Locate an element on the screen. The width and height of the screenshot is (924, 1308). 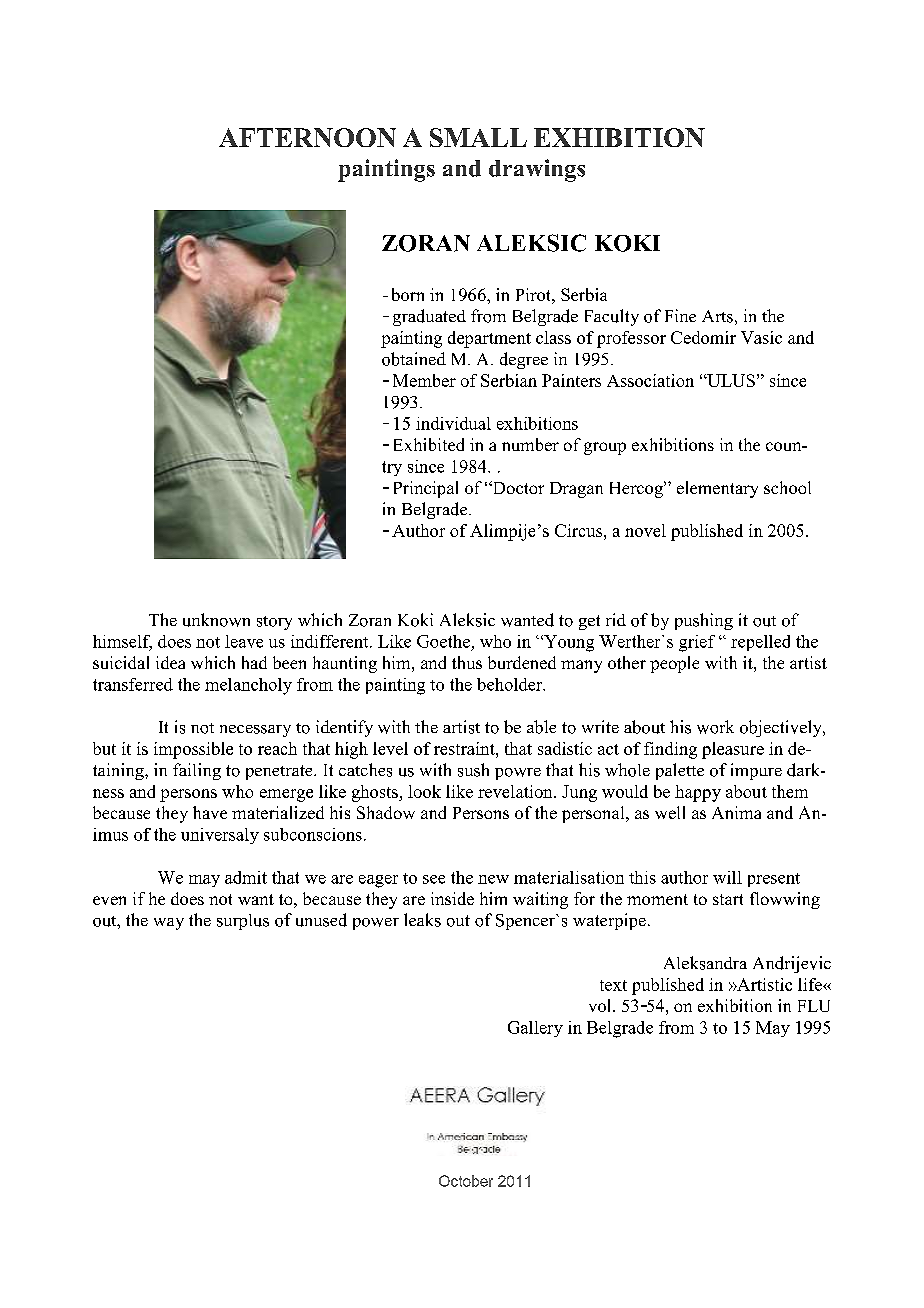
SMALL is located at coordinates (478, 137).
